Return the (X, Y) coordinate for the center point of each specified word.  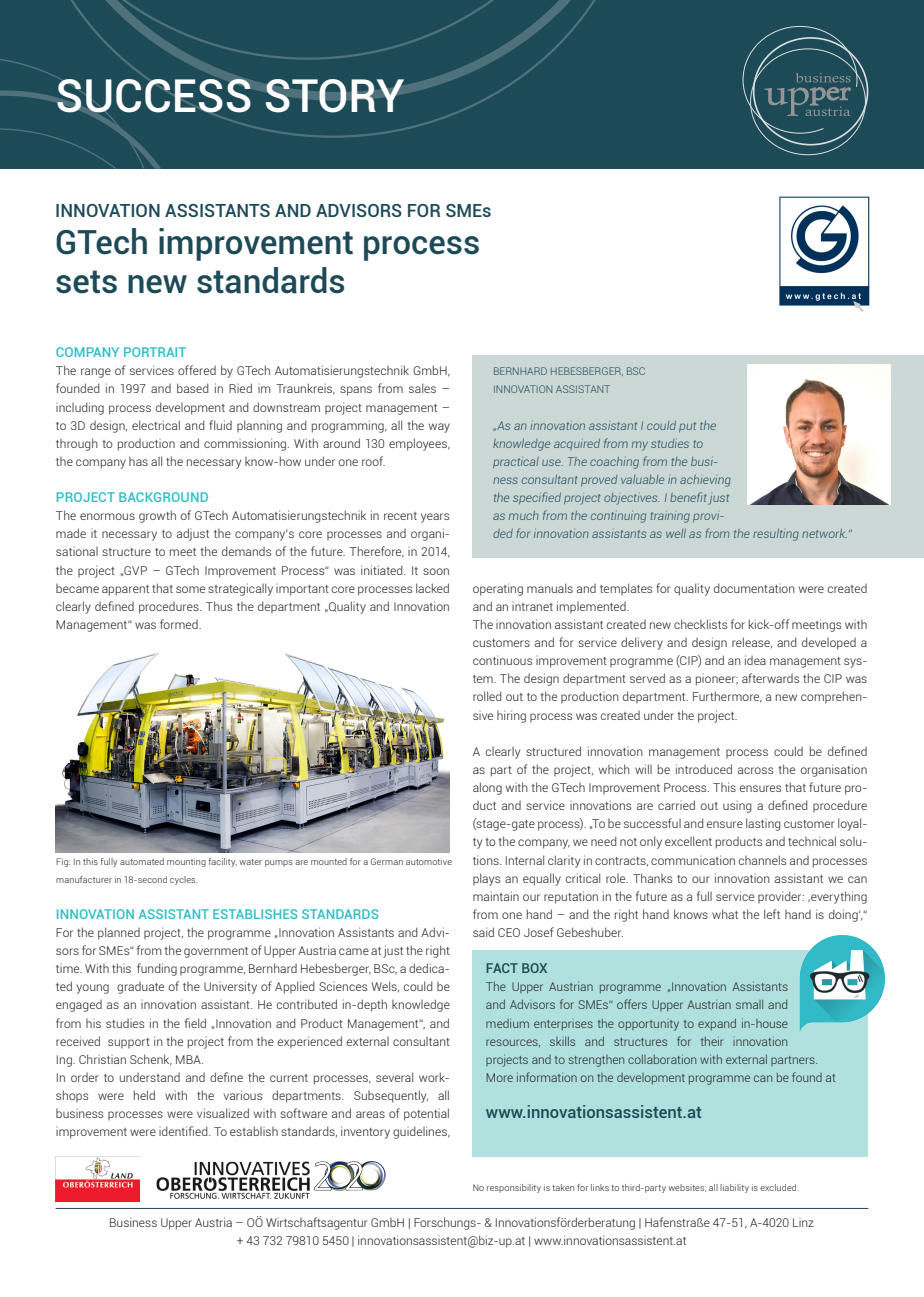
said (483, 932)
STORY (335, 96)
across (755, 770)
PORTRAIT (155, 352)
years (435, 518)
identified (184, 1131)
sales (422, 388)
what (725, 914)
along (487, 788)
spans (356, 391)
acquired (577, 444)
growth (157, 516)
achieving (705, 481)
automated (142, 861)
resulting (776, 535)
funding (157, 969)
